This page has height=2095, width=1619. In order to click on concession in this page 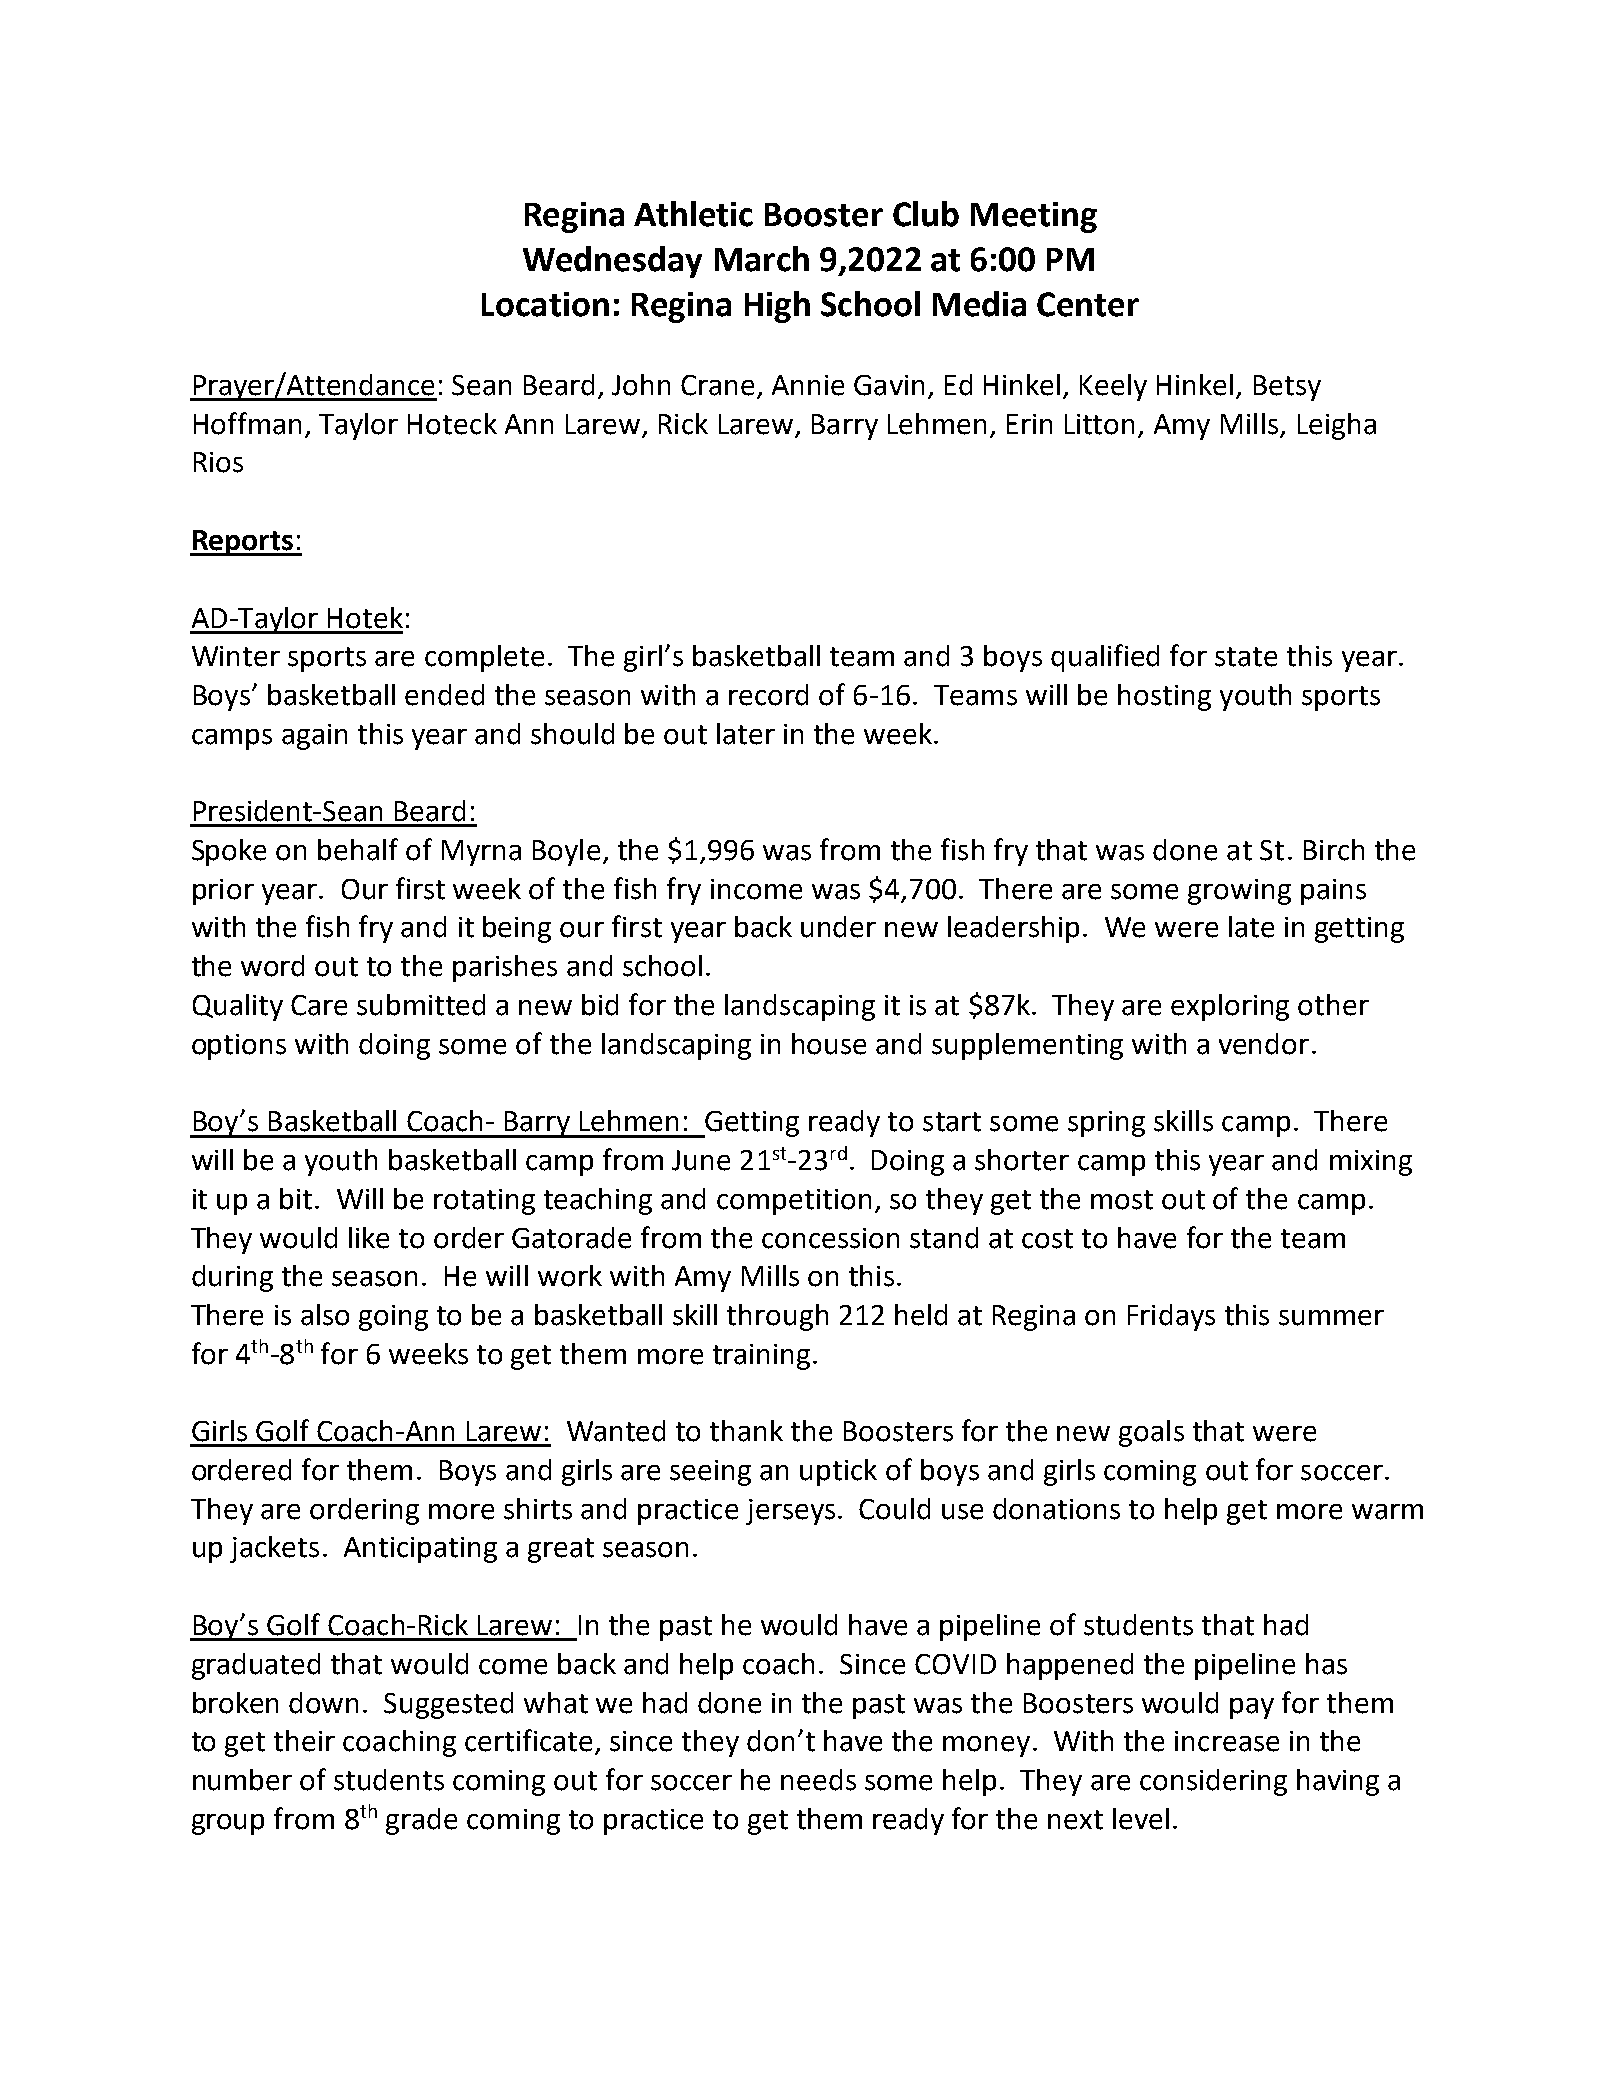, I will do `click(830, 1238)`.
